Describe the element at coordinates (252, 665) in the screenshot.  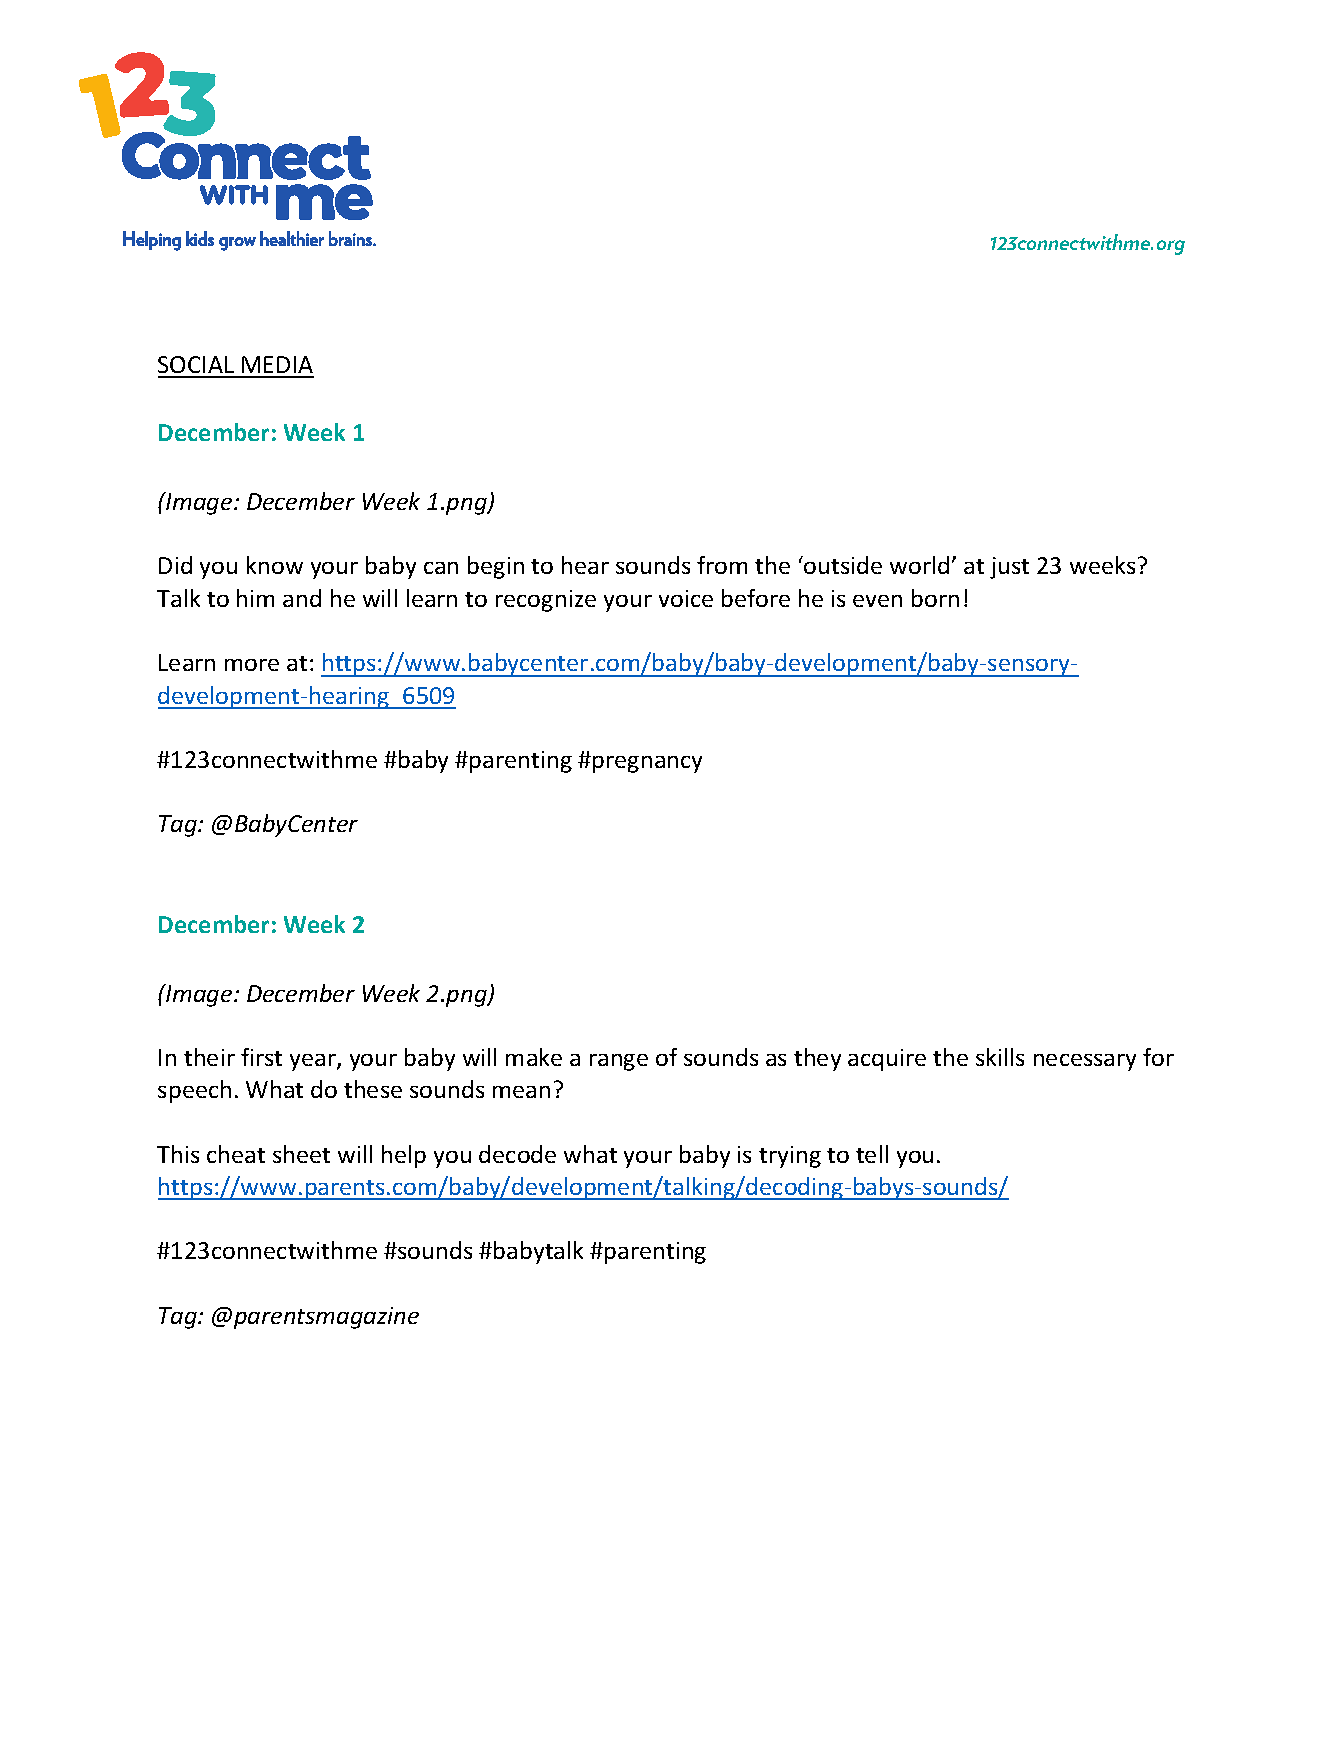
I see `more` at that location.
